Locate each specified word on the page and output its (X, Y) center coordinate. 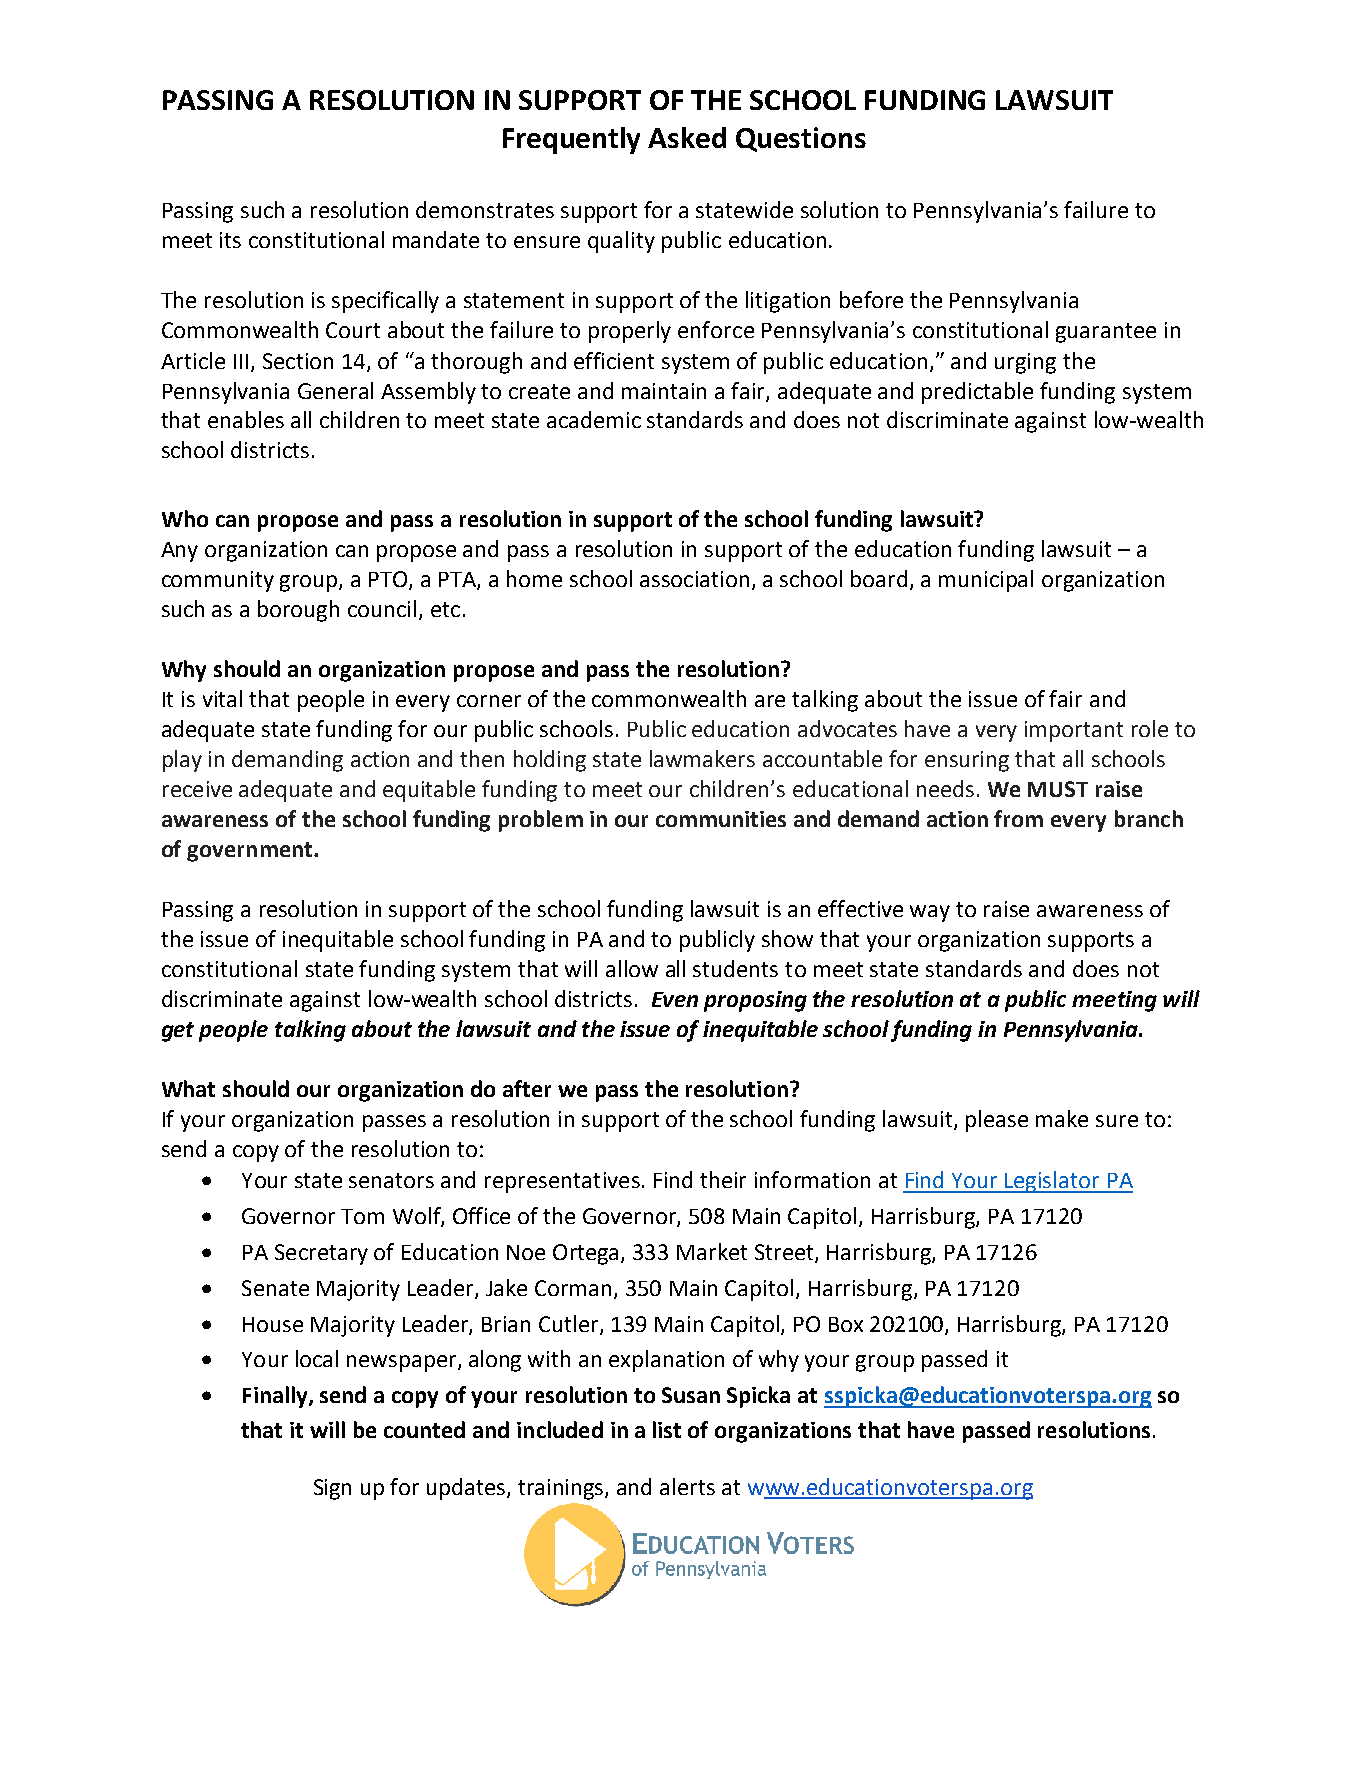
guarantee (1106, 333)
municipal (986, 581)
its (230, 240)
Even (675, 999)
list (667, 1429)
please (997, 1121)
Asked (687, 137)
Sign (332, 1489)
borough (298, 611)
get (178, 1032)
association (694, 579)
